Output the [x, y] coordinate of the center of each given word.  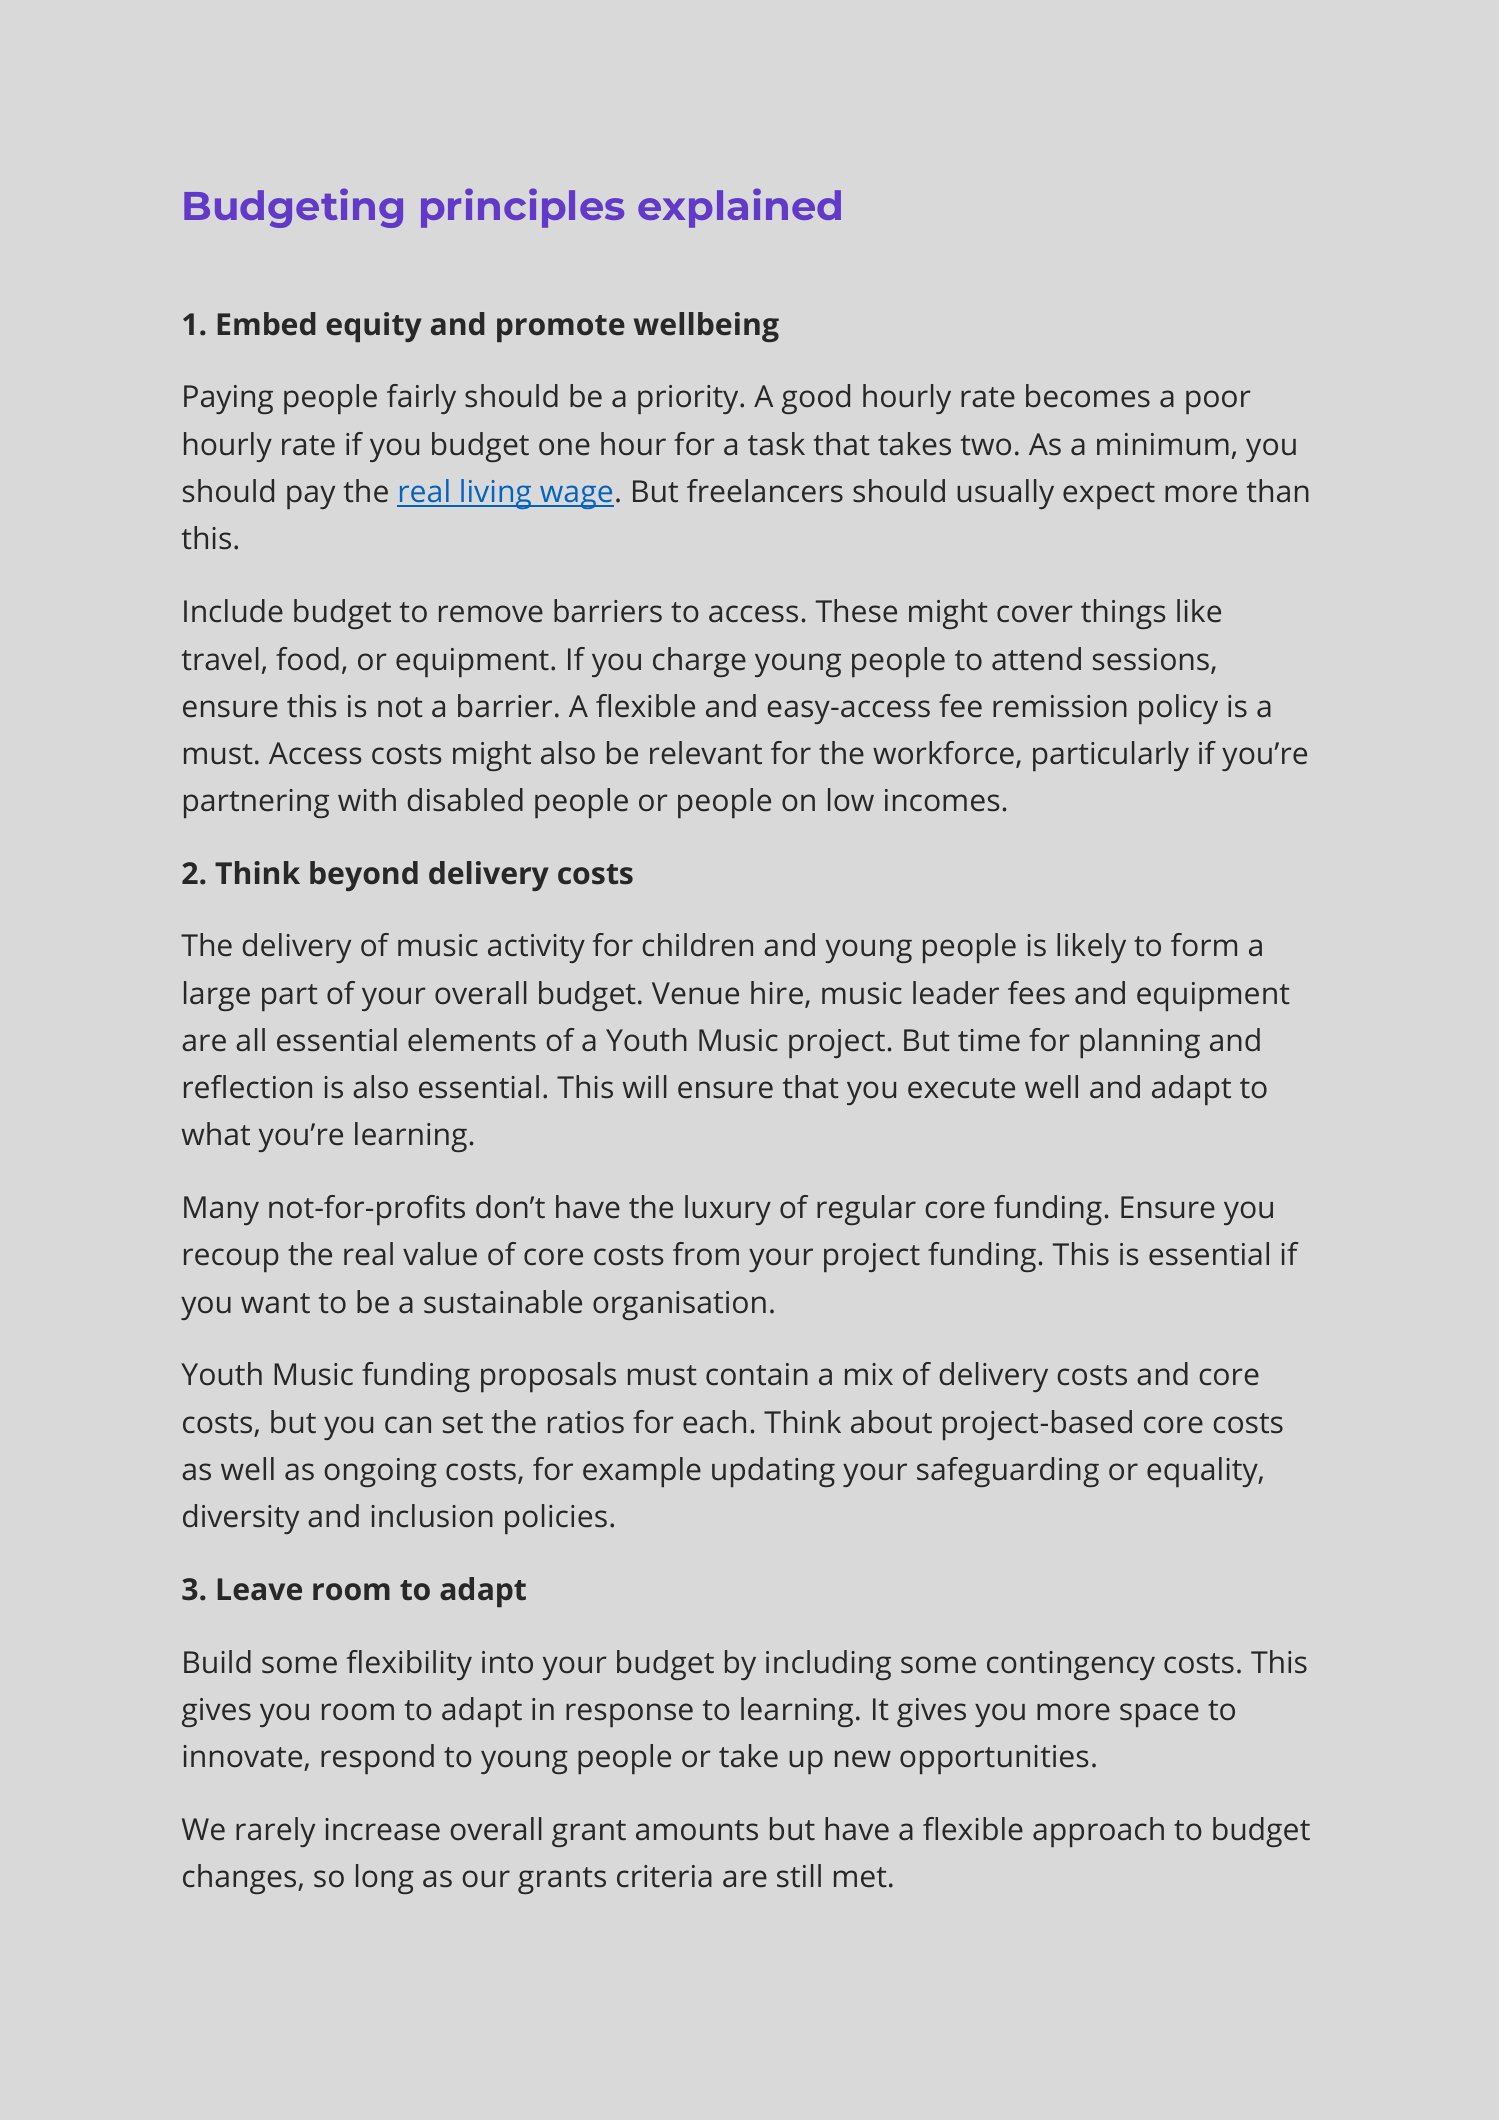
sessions [1151, 659]
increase [382, 1829]
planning [1140, 1043]
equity [374, 327]
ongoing [381, 1472]
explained [739, 208]
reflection [248, 1087]
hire [777, 993]
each [714, 1422]
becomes [1088, 396]
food [307, 659]
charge [699, 662]
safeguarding [1008, 1472]
